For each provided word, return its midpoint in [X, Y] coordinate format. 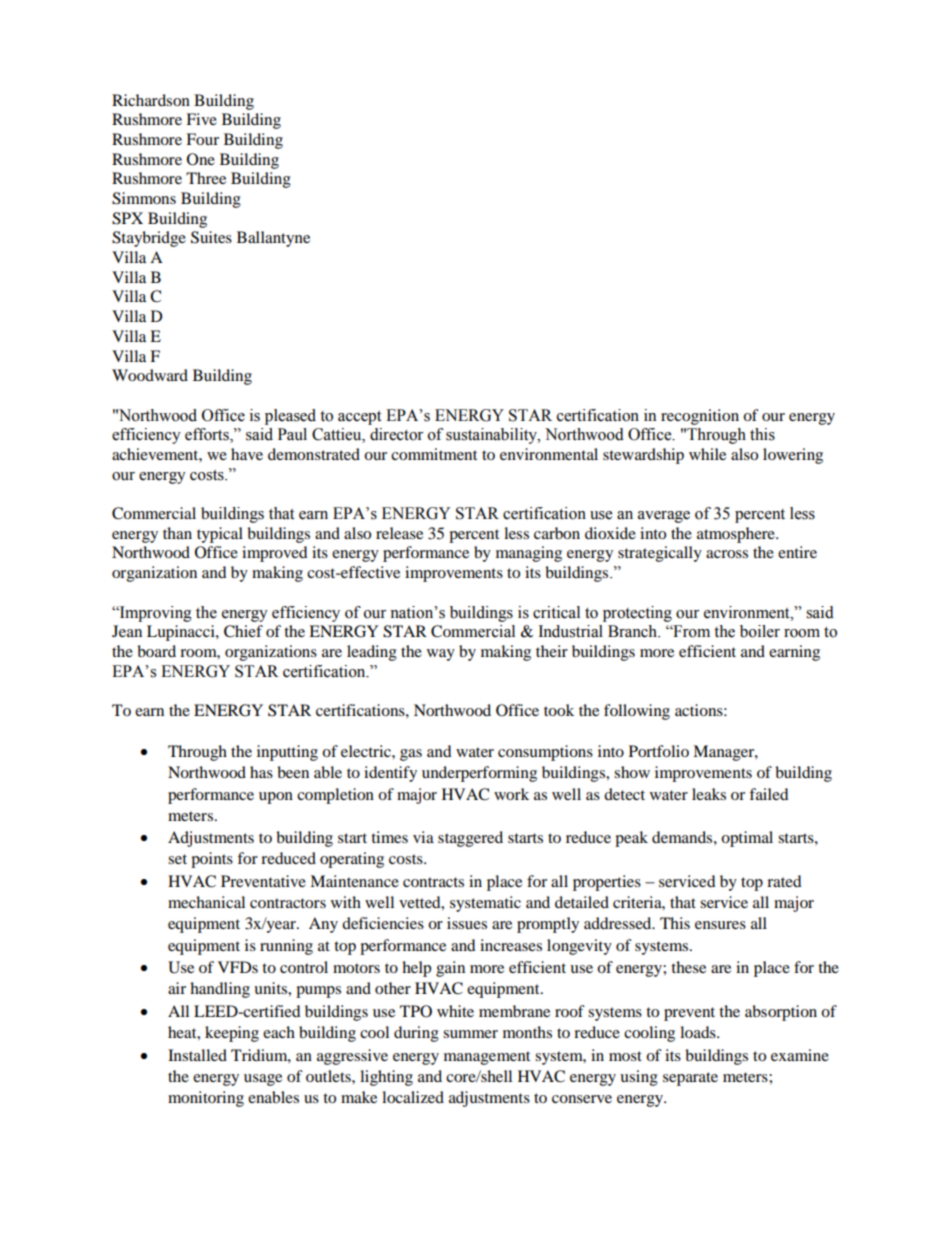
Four [202, 139]
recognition [700, 417]
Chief [243, 631]
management [487, 1058]
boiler [760, 631]
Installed [197, 1055]
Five [201, 119]
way [441, 655]
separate [690, 1079]
